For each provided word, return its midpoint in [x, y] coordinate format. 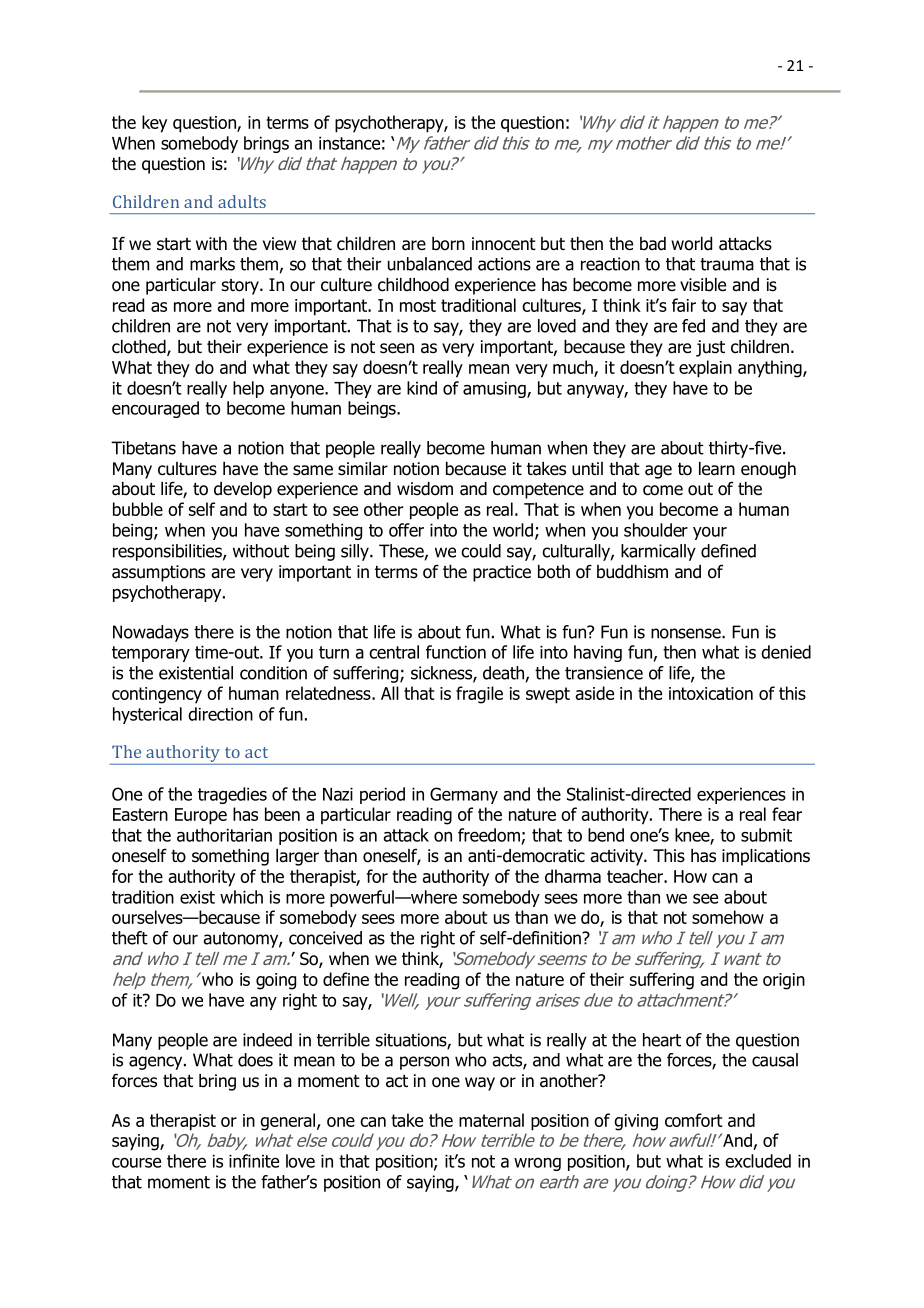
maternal [491, 1120]
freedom [489, 835]
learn [717, 469]
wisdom [425, 489]
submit [766, 835]
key [154, 124]
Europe [201, 816]
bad [653, 244]
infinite [254, 1161]
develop [243, 490]
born [448, 244]
